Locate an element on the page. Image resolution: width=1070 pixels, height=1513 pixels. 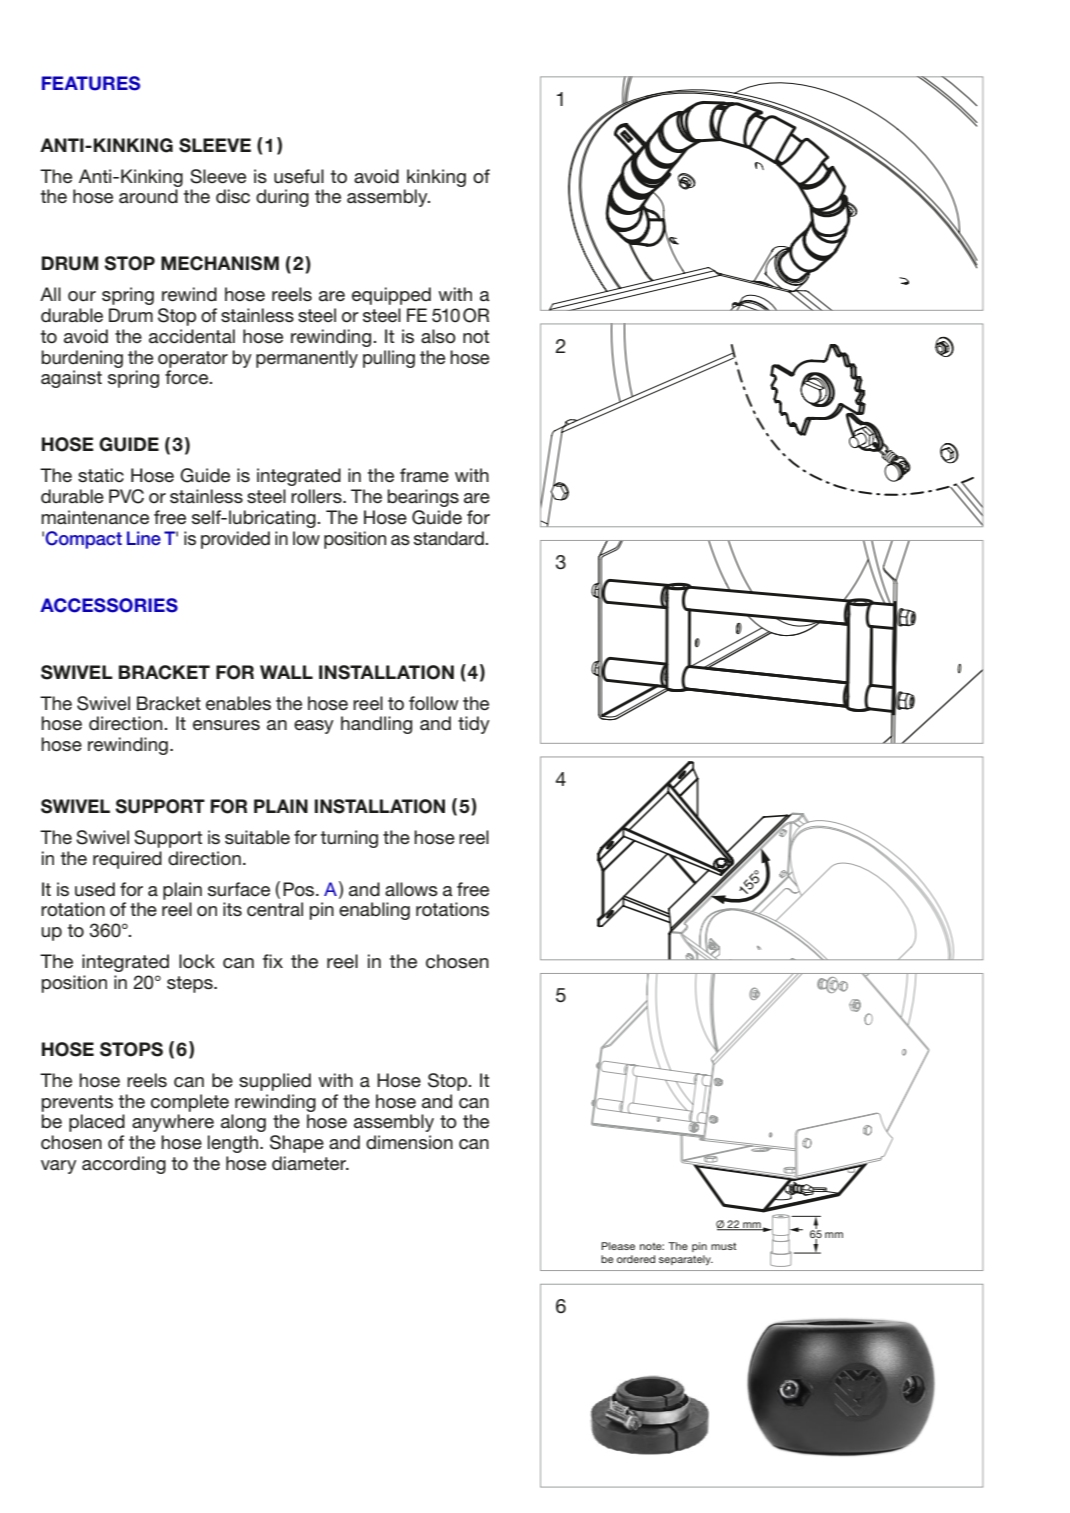
Line is located at coordinates (144, 538).
